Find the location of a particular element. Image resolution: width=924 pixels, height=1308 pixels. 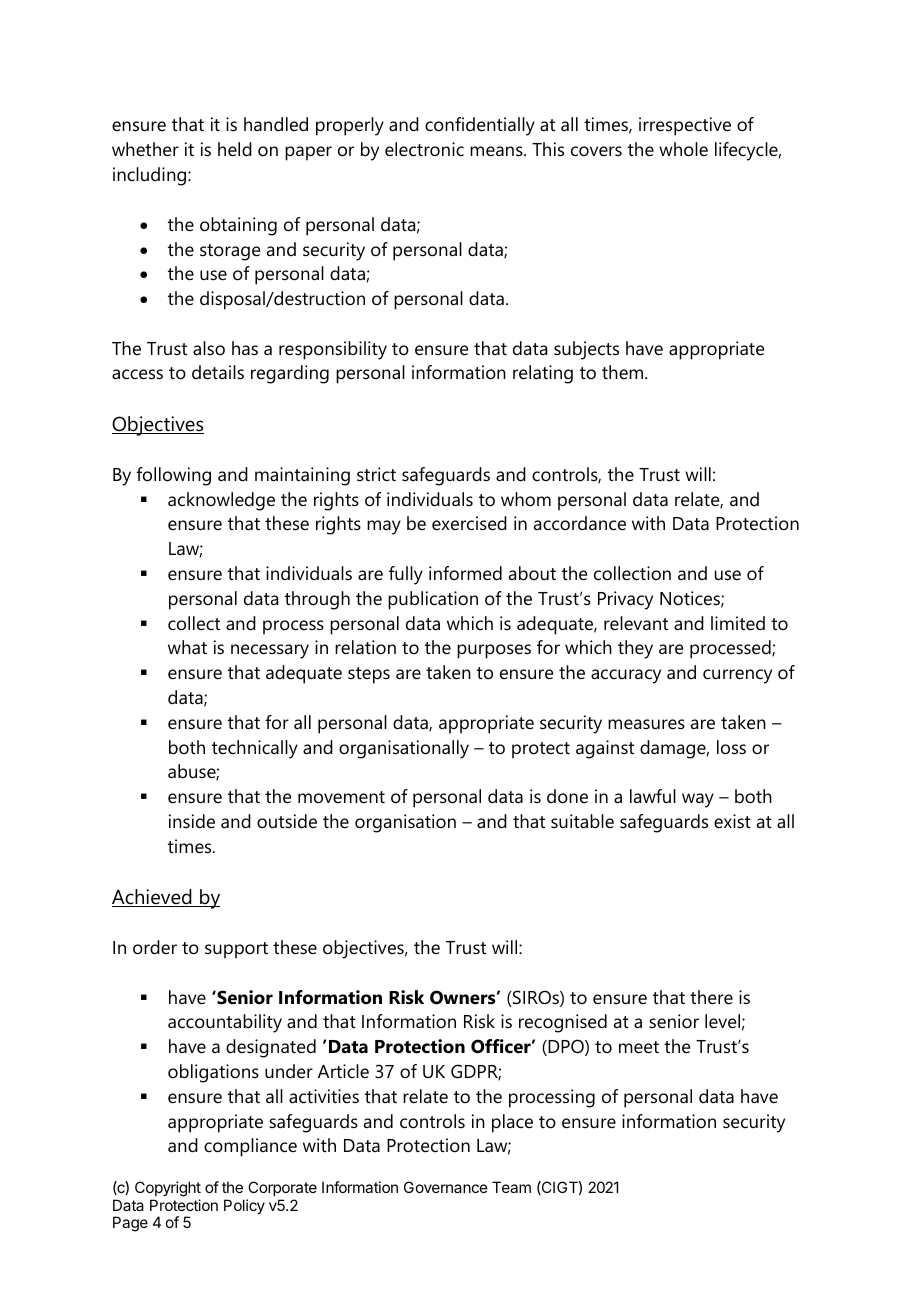

Copyright is located at coordinates (168, 1189).
